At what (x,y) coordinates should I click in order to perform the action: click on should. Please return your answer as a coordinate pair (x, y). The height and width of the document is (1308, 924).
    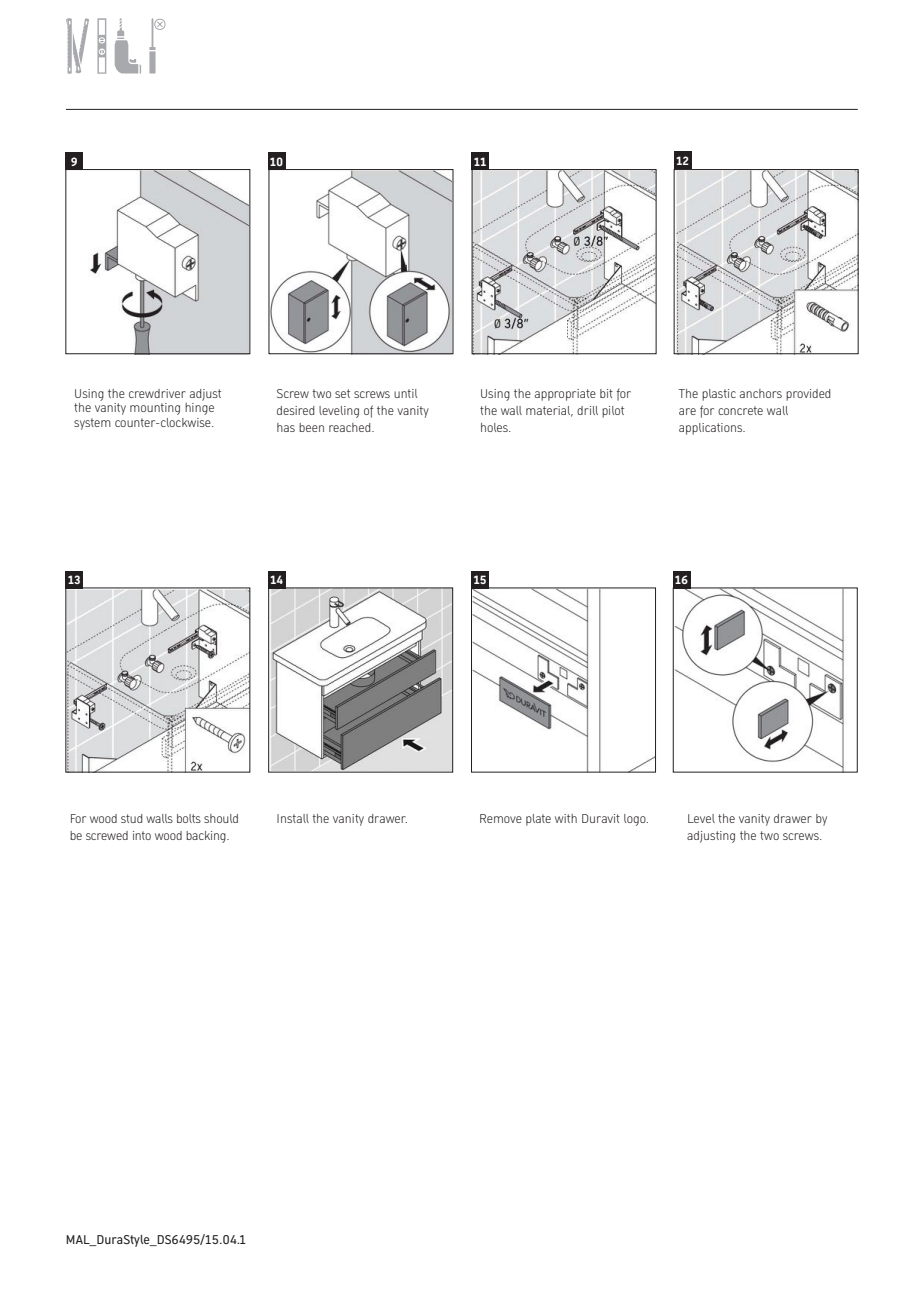
    Looking at the image, I should click on (221, 818).
